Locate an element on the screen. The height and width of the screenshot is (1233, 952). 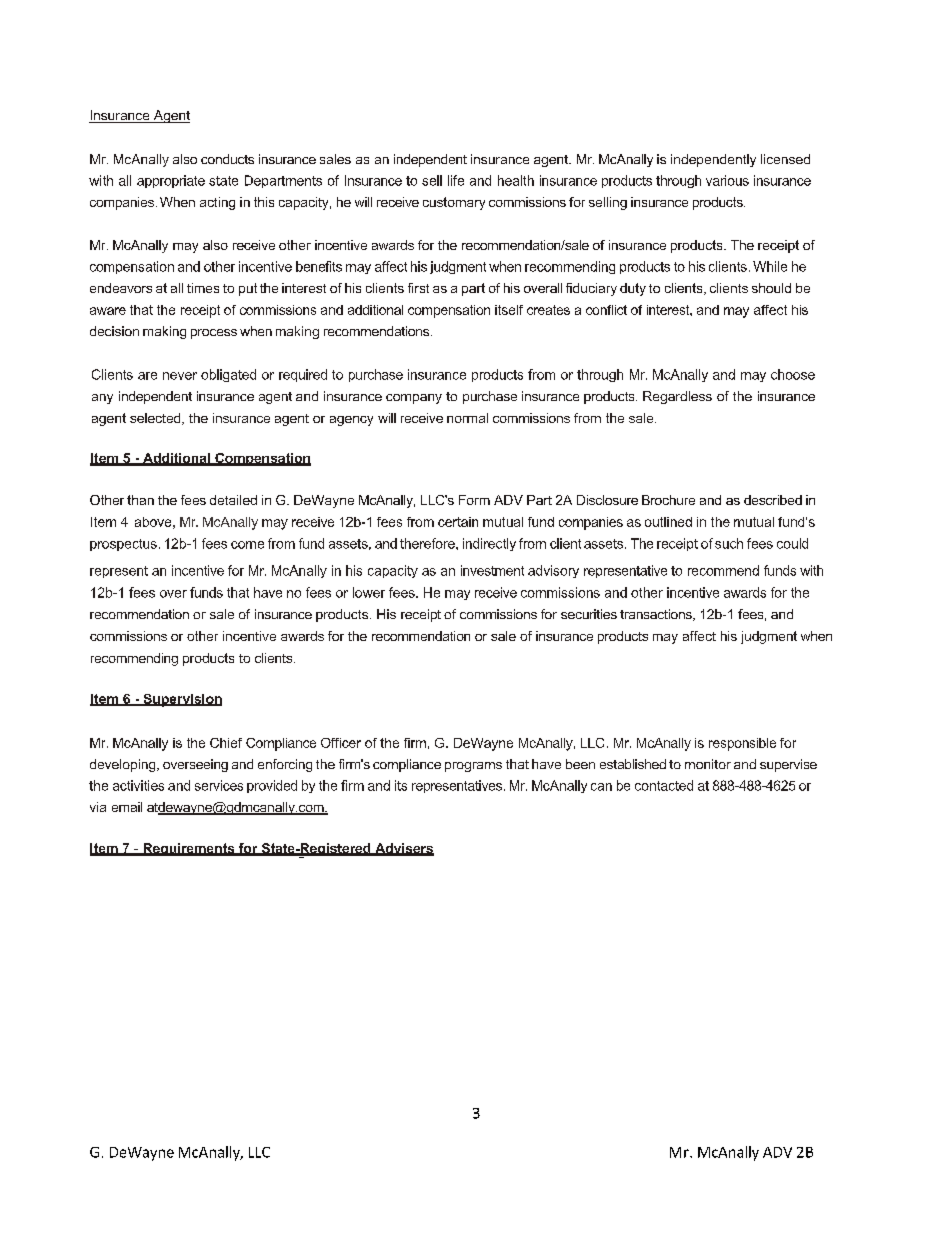
company is located at coordinates (414, 399).
